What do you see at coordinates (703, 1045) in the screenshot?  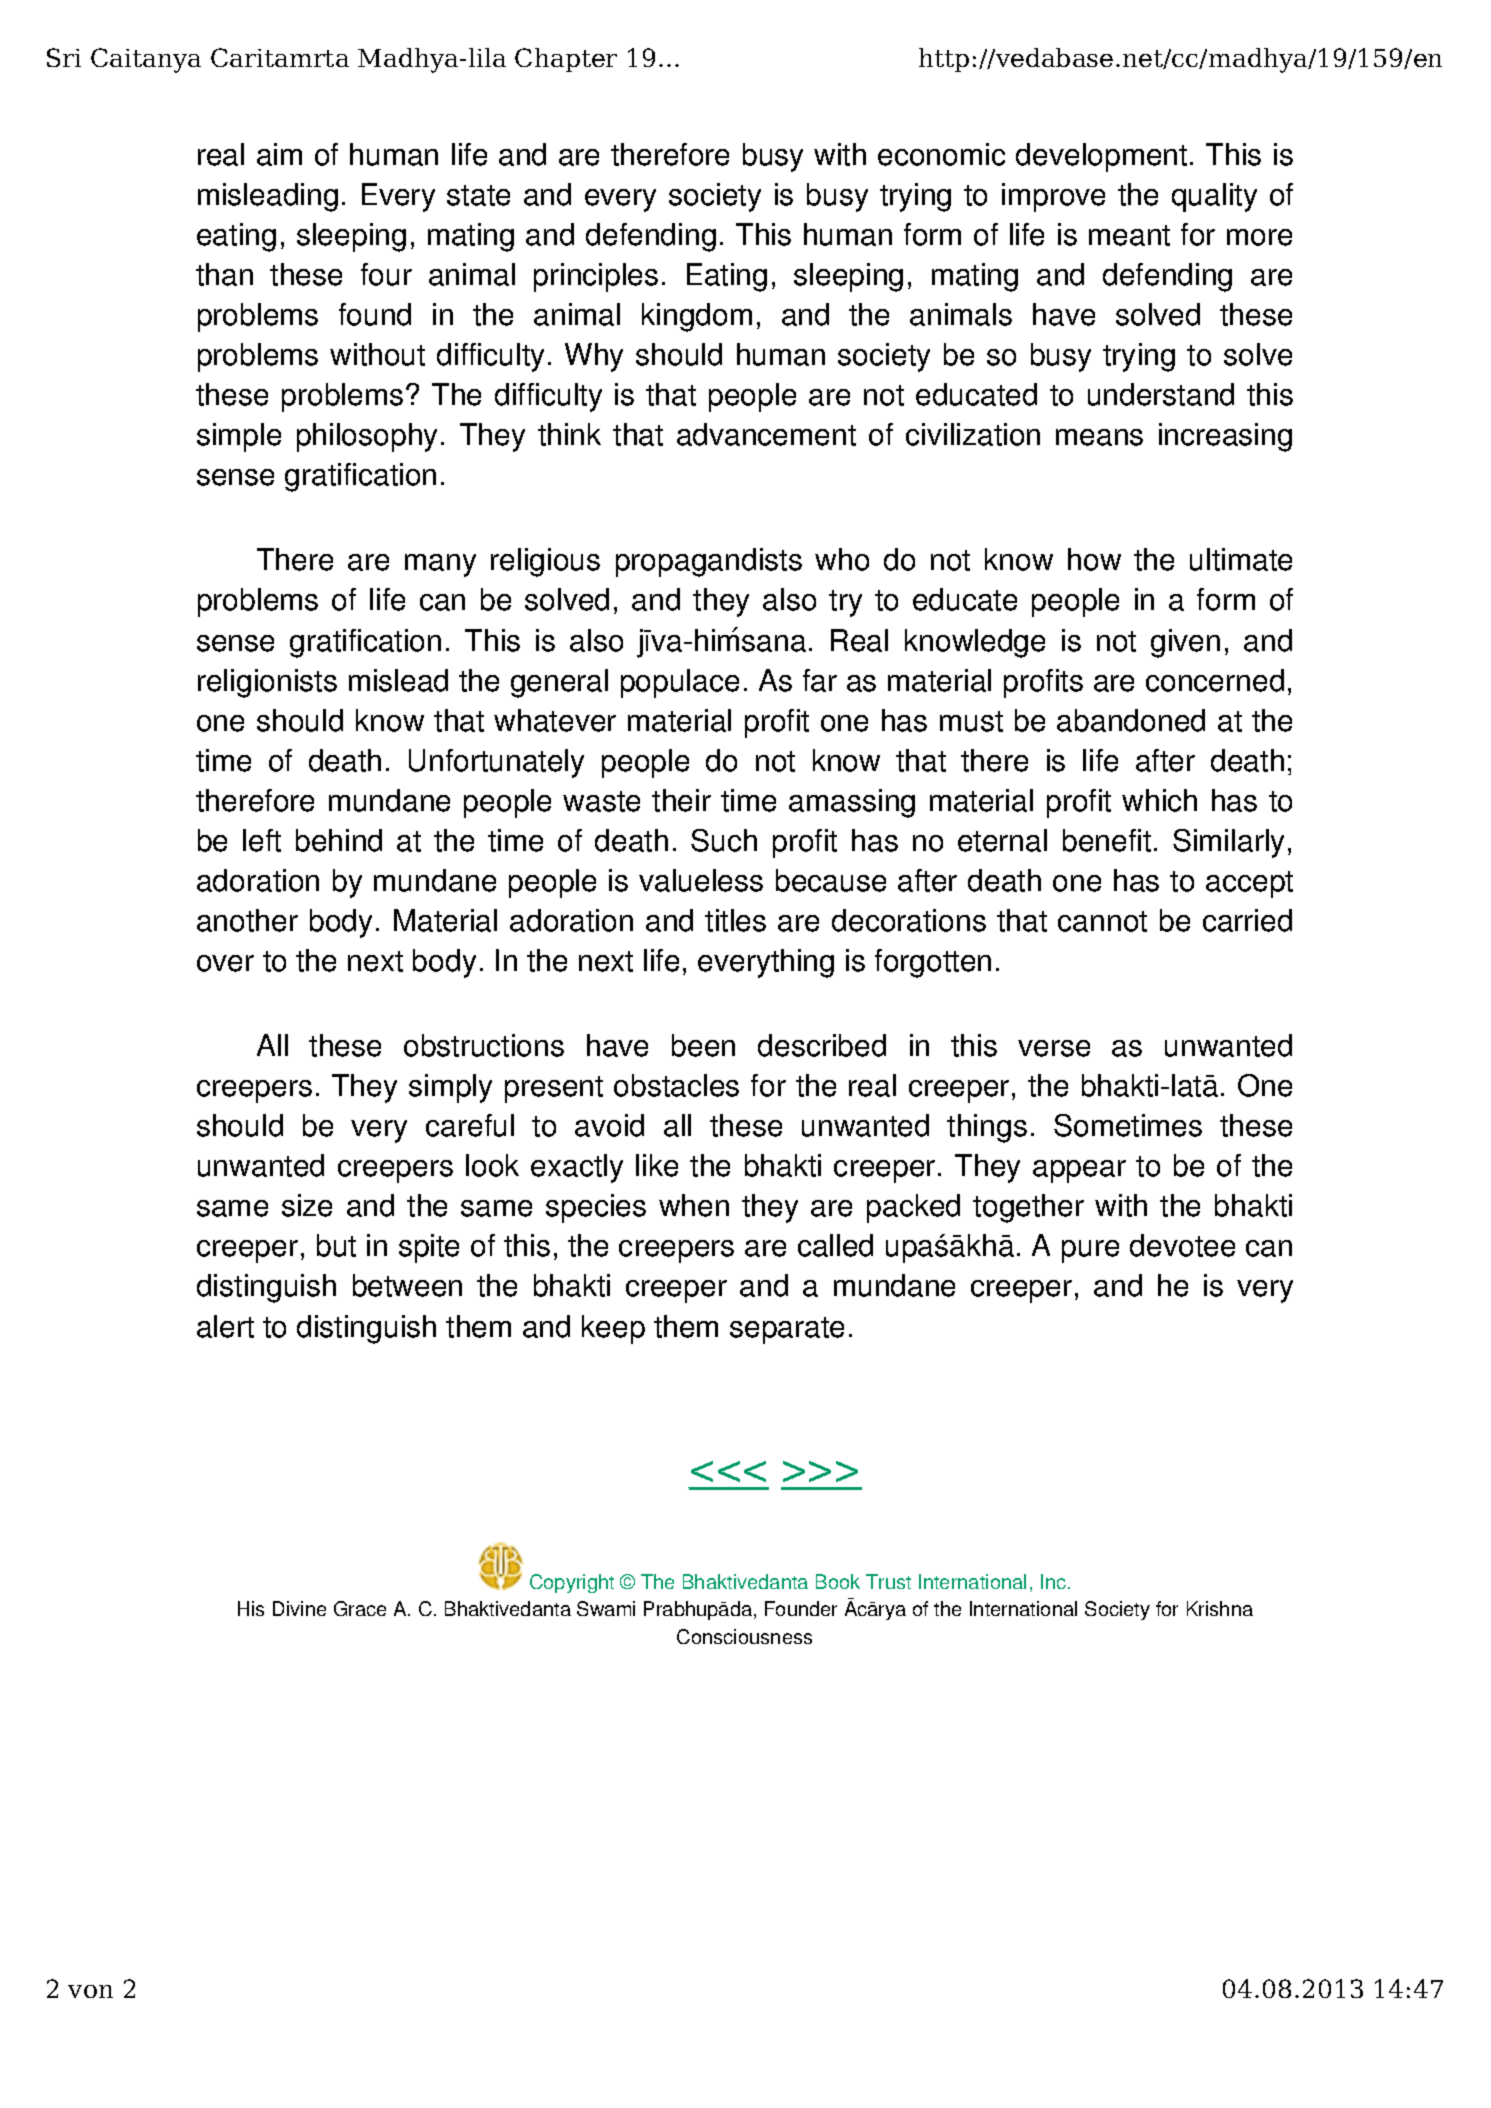 I see `been` at bounding box center [703, 1045].
